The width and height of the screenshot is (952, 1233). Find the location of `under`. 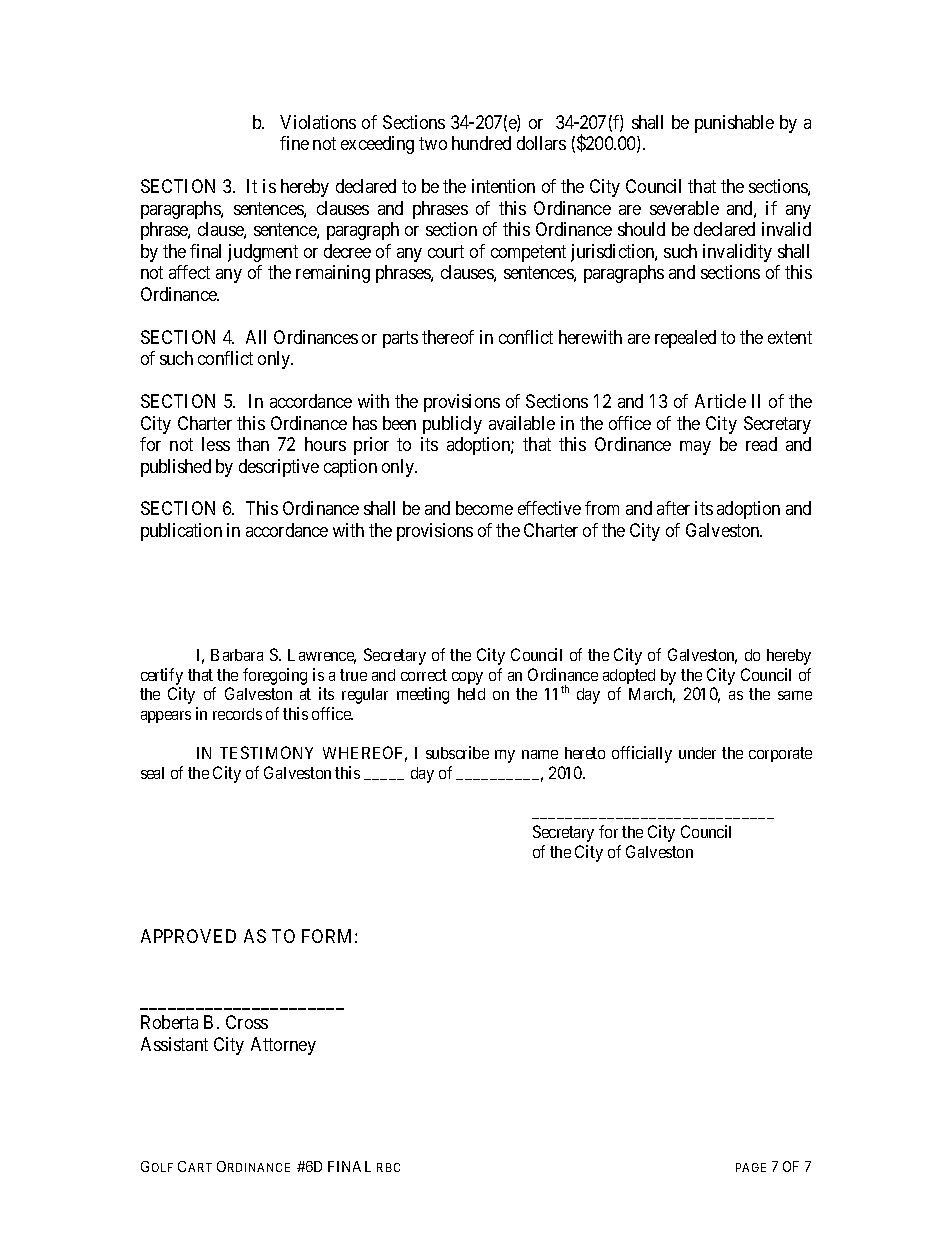

under is located at coordinates (697, 753).
